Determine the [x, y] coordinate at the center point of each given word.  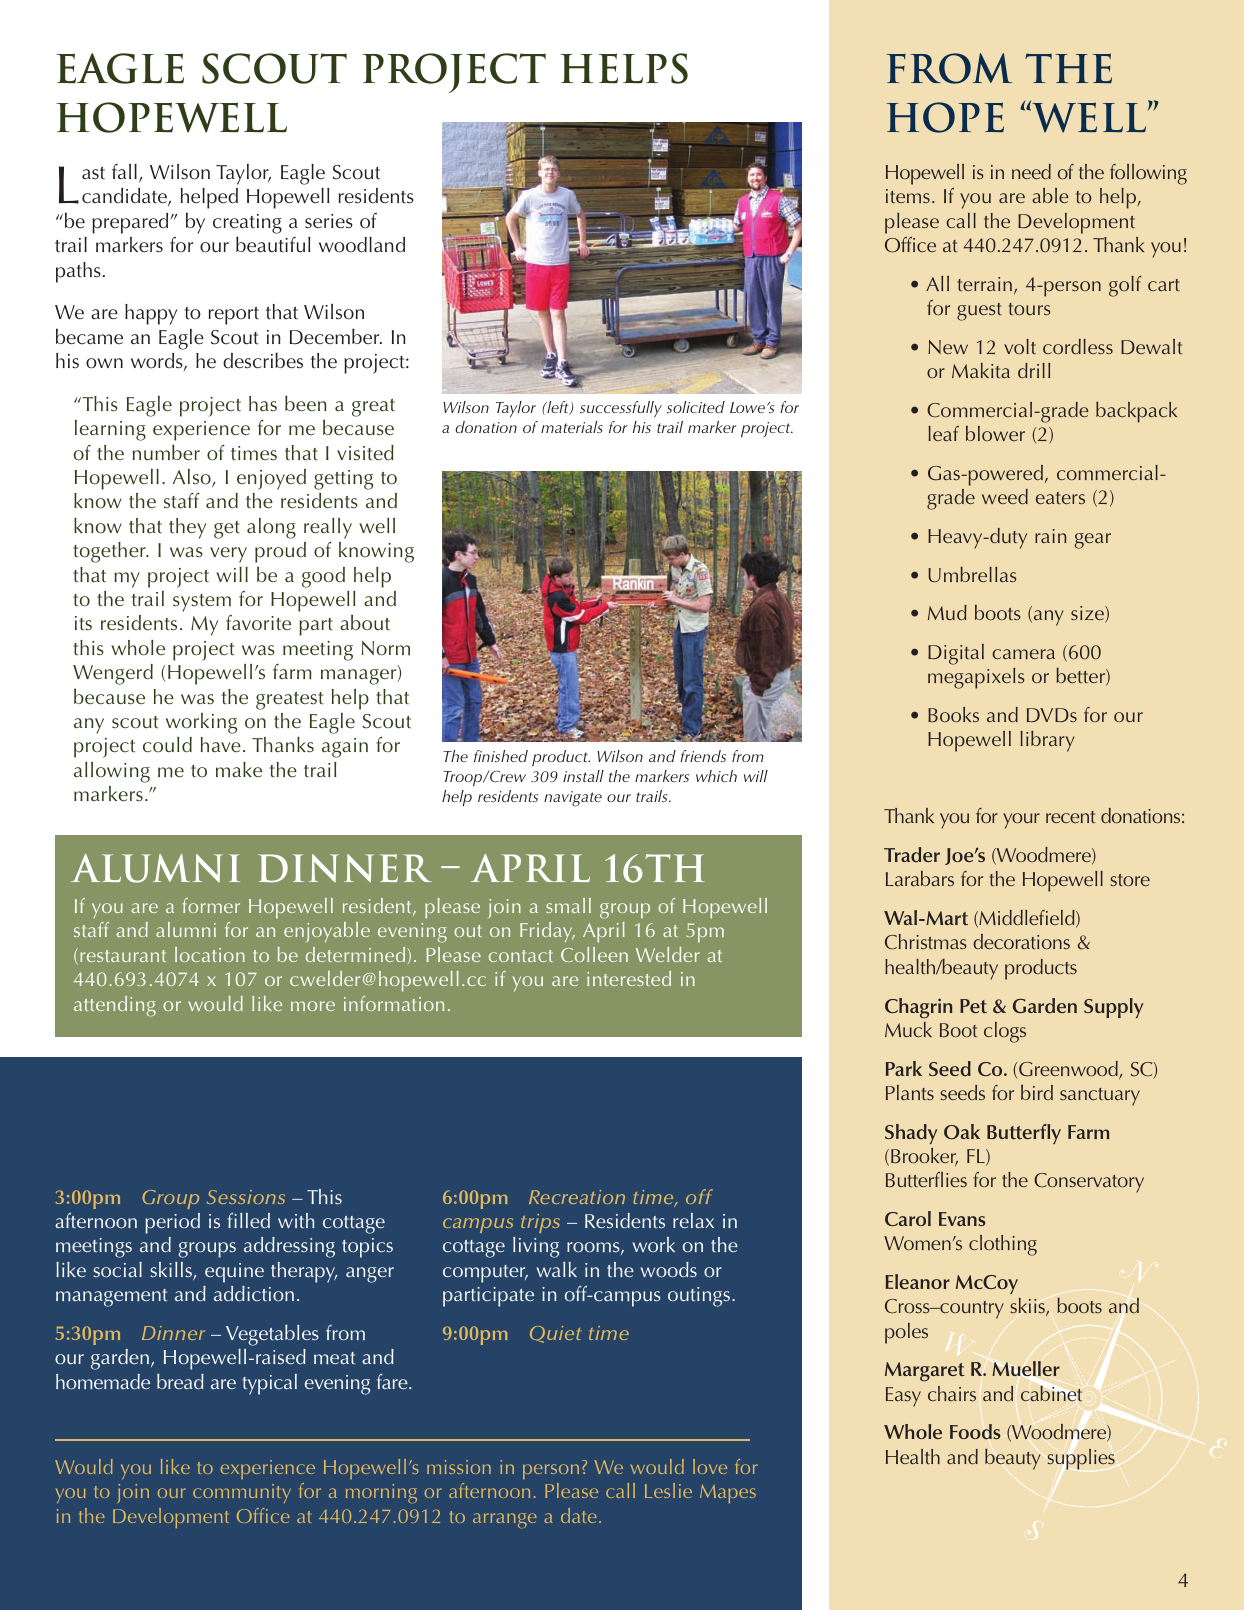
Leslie [668, 1490]
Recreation [577, 1197]
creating [247, 224]
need [1031, 171]
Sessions [246, 1197]
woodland [362, 245]
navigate [573, 799]
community [242, 1493]
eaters [1060, 498]
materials [572, 427]
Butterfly [1024, 1134]
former [211, 905]
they [187, 528]
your [1021, 821]
